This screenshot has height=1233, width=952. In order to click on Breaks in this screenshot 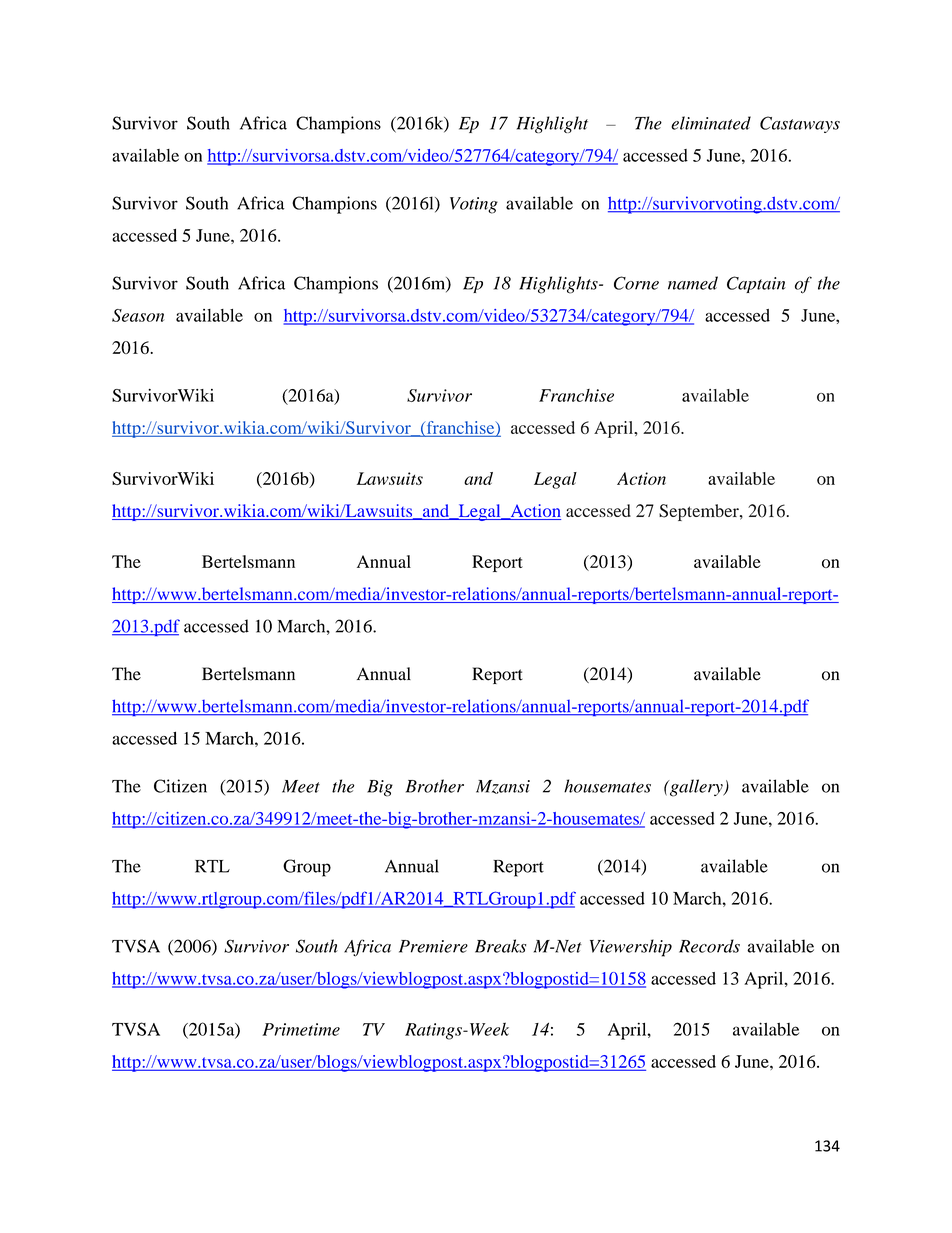, I will do `click(500, 946)`.
